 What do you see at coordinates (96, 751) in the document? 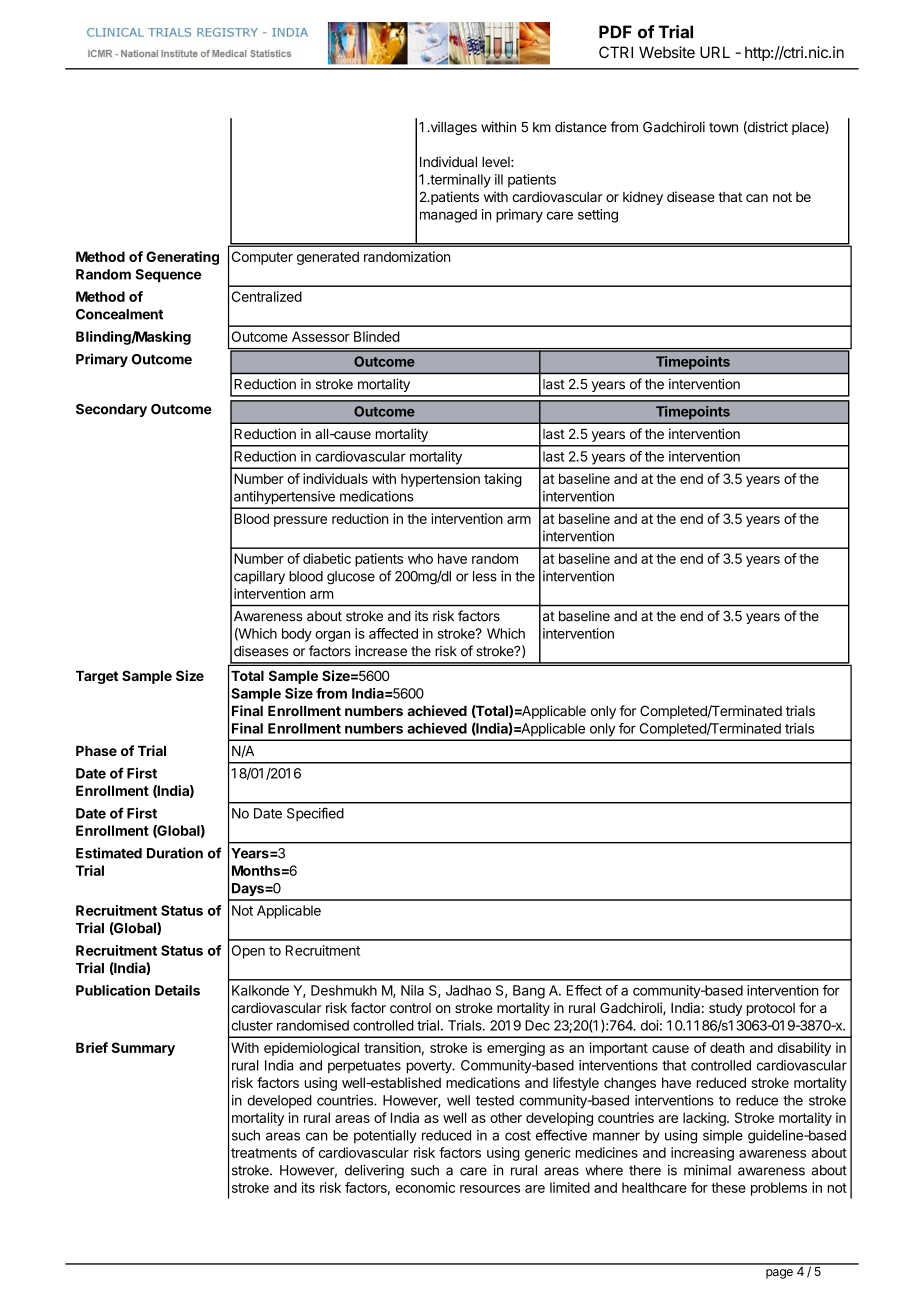
I see `Phase` at bounding box center [96, 751].
